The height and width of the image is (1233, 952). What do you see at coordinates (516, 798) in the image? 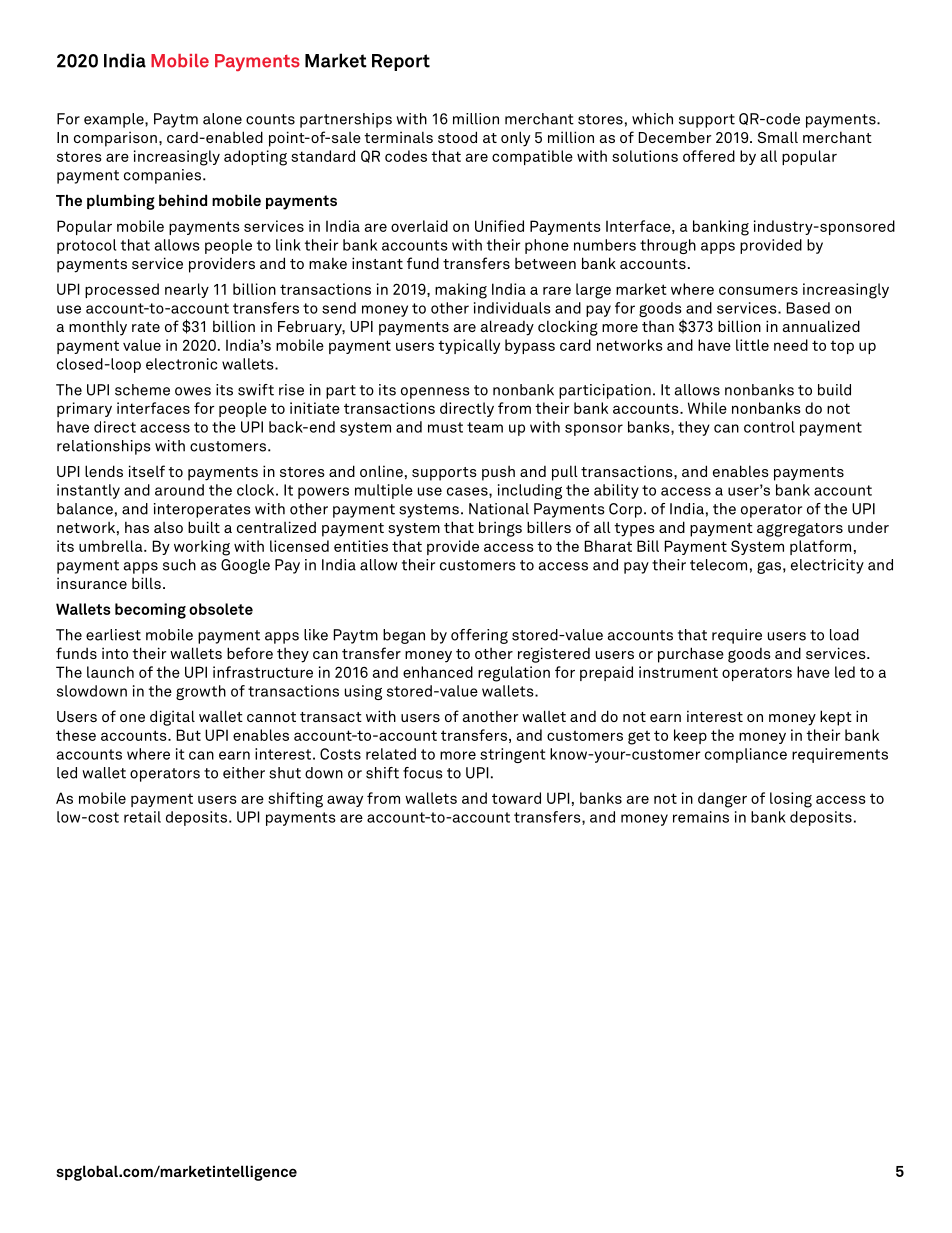
I see `toward` at bounding box center [516, 798].
